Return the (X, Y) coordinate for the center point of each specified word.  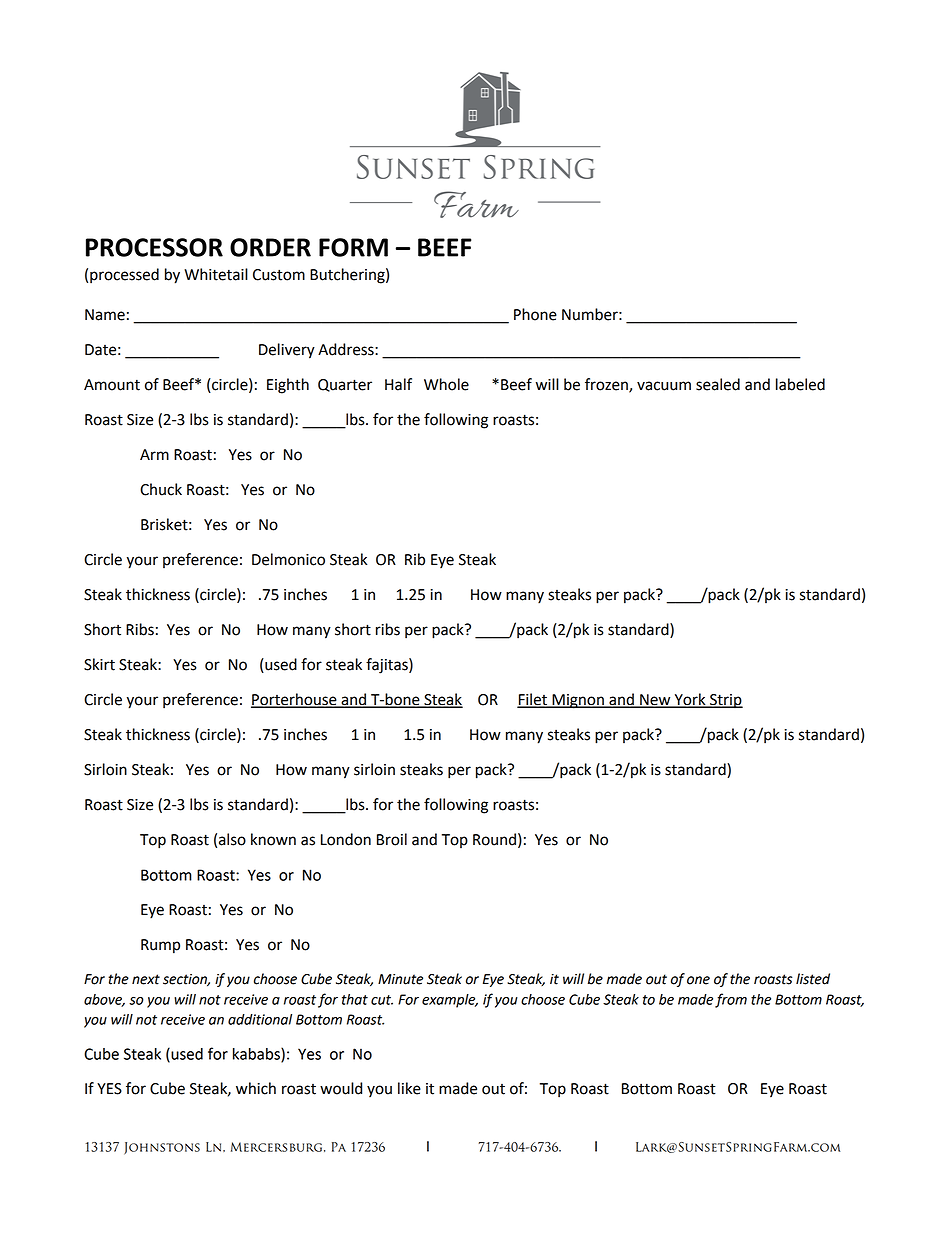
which (256, 1088)
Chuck (161, 489)
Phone (535, 314)
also (232, 839)
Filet (533, 700)
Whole (446, 384)
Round (494, 839)
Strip (725, 701)
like (409, 1088)
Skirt (99, 664)
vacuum (664, 386)
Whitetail (216, 274)
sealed (718, 384)
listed (813, 979)
